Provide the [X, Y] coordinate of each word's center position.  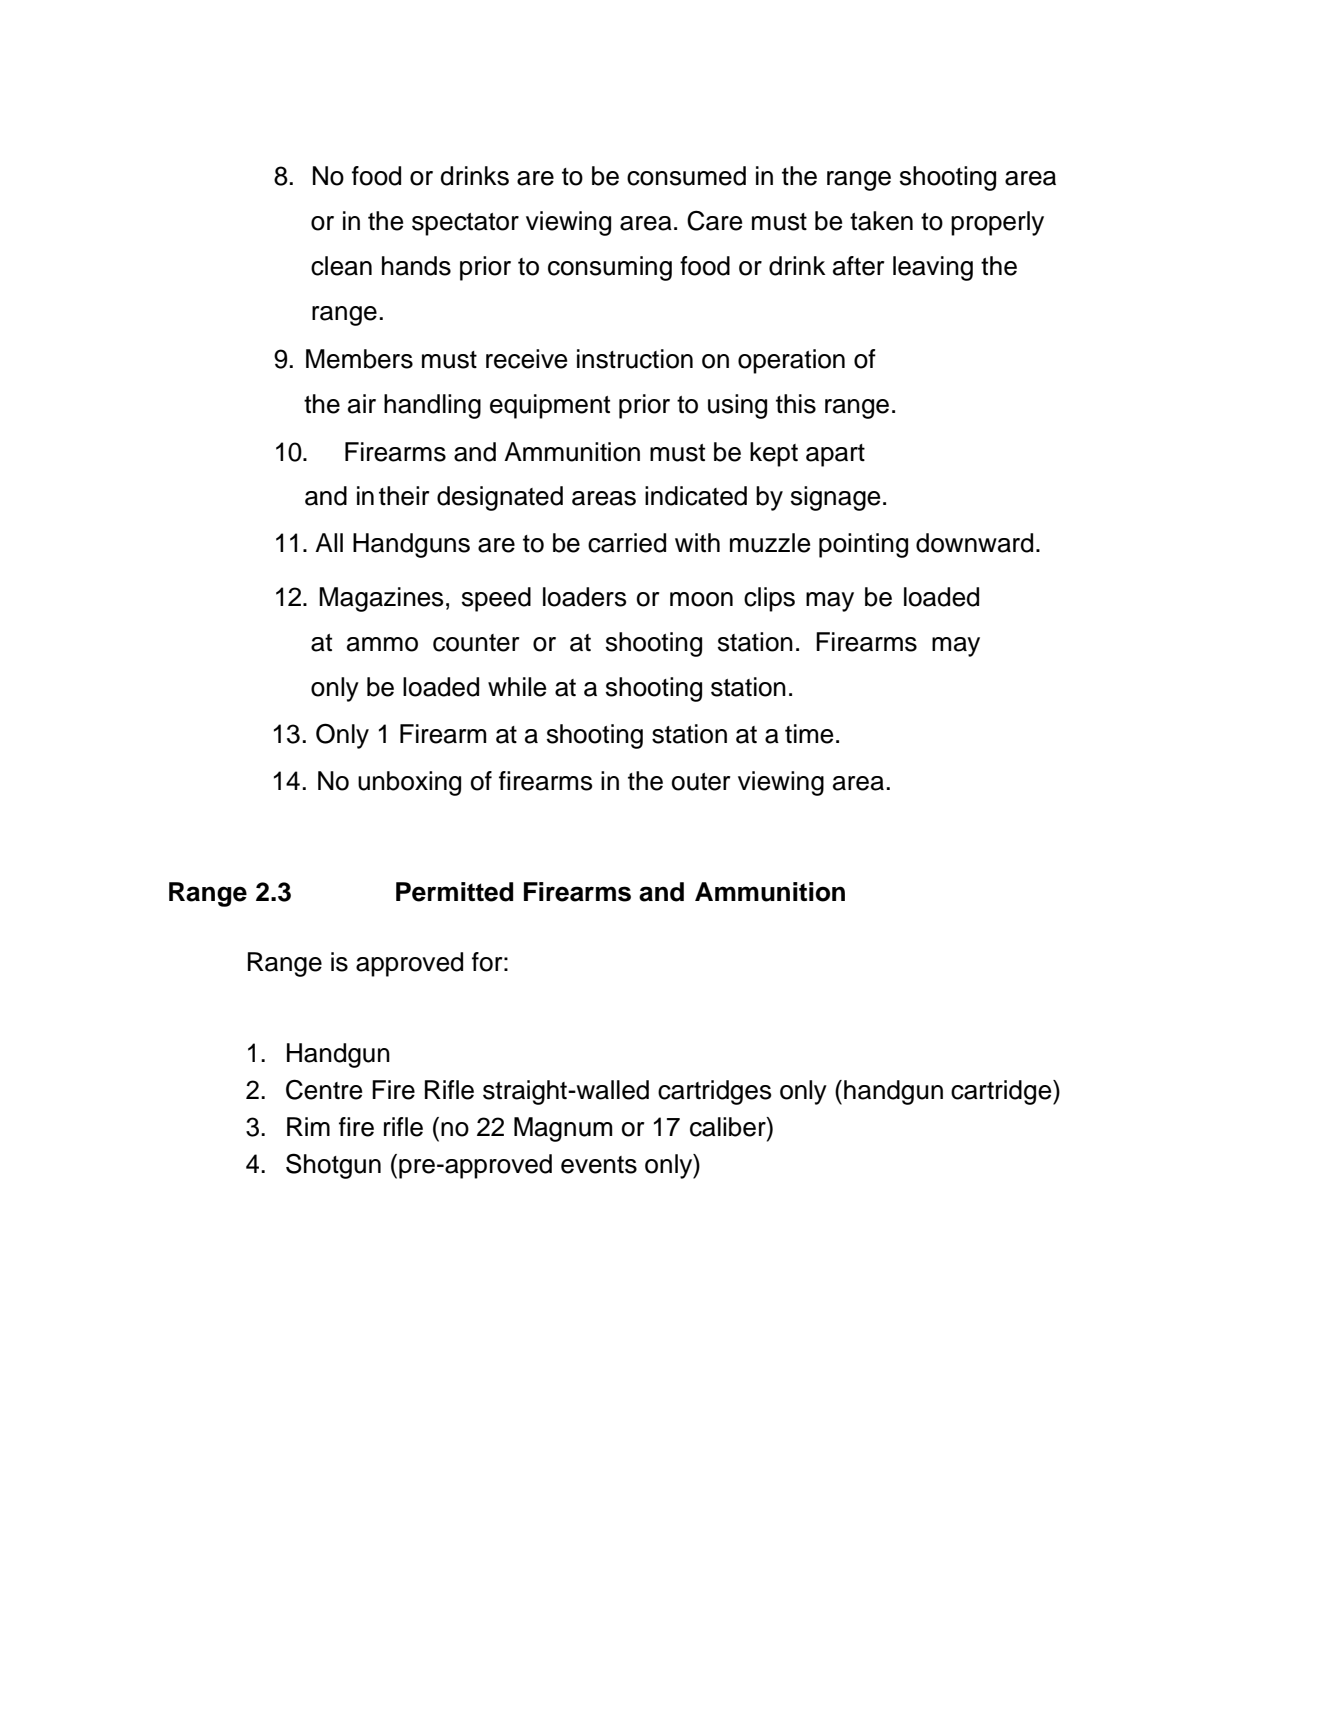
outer [701, 782]
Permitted [454, 892]
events [599, 1165]
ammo [382, 644]
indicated [696, 496]
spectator [465, 224]
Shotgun [333, 1166]
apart [835, 455]
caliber [729, 1127]
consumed [686, 176]
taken [881, 221]
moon [701, 599]
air [362, 404]
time [809, 734]
